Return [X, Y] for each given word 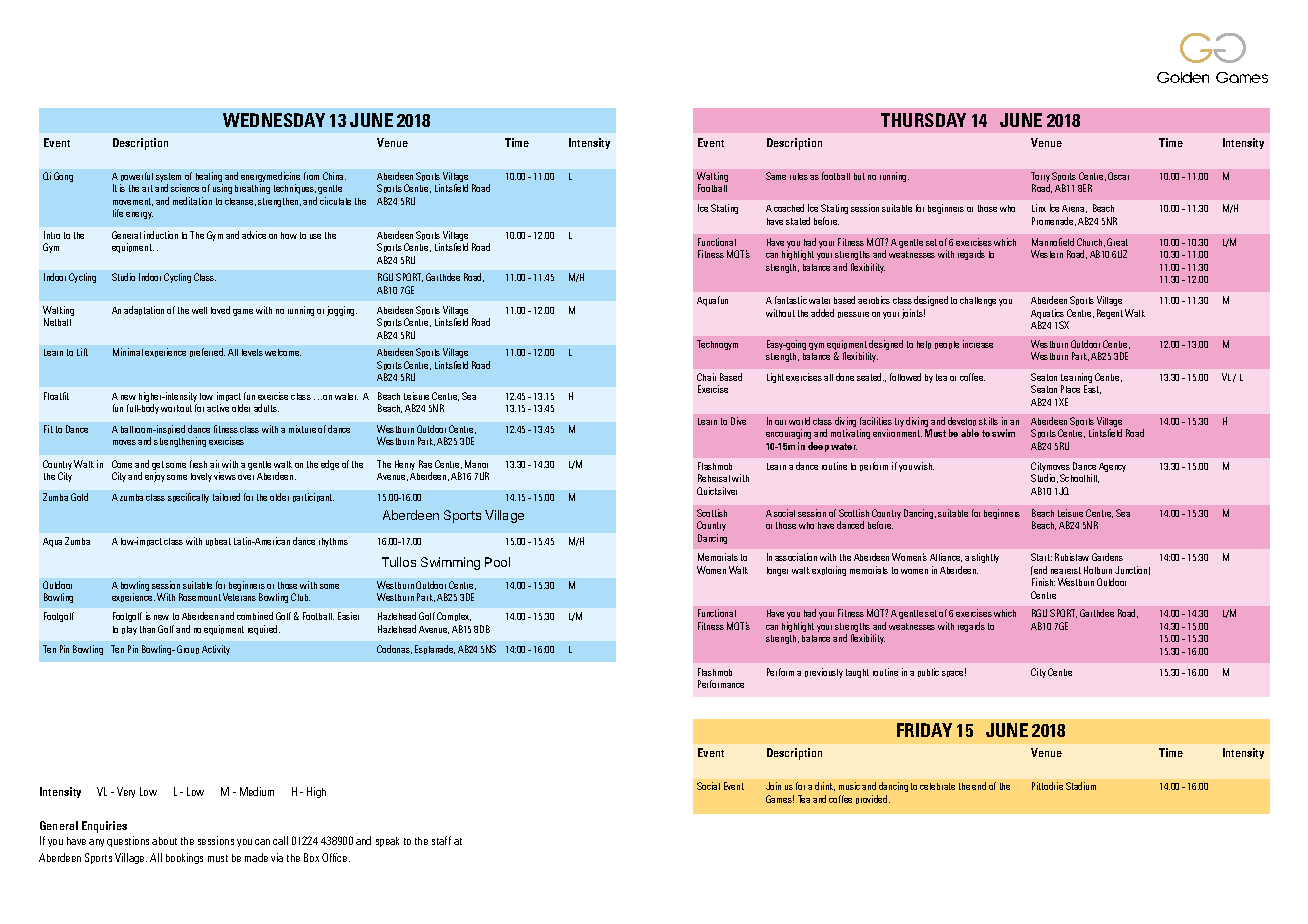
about [164, 841]
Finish [1043, 582]
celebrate [937, 786]
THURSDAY [923, 120]
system [168, 179]
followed [905, 377]
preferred [207, 352]
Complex [454, 616]
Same [776, 176]
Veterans [239, 597]
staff [441, 840]
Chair [706, 377]
